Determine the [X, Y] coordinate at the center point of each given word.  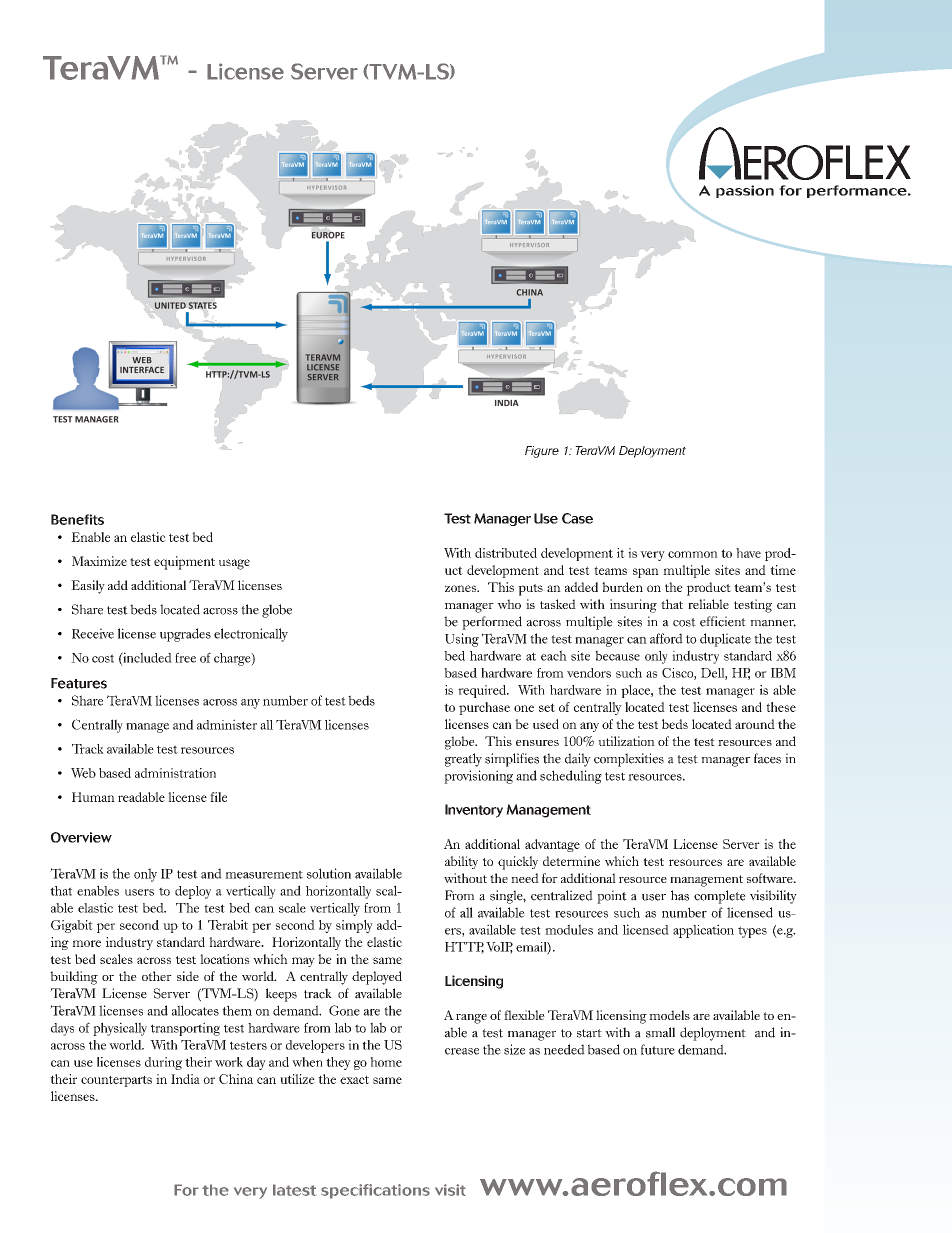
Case [577, 518]
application [703, 931]
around [755, 724]
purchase [484, 708]
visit [450, 1190]
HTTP [464, 948]
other [157, 976]
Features [79, 683]
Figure [542, 452]
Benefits [77, 519]
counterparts [116, 1081]
